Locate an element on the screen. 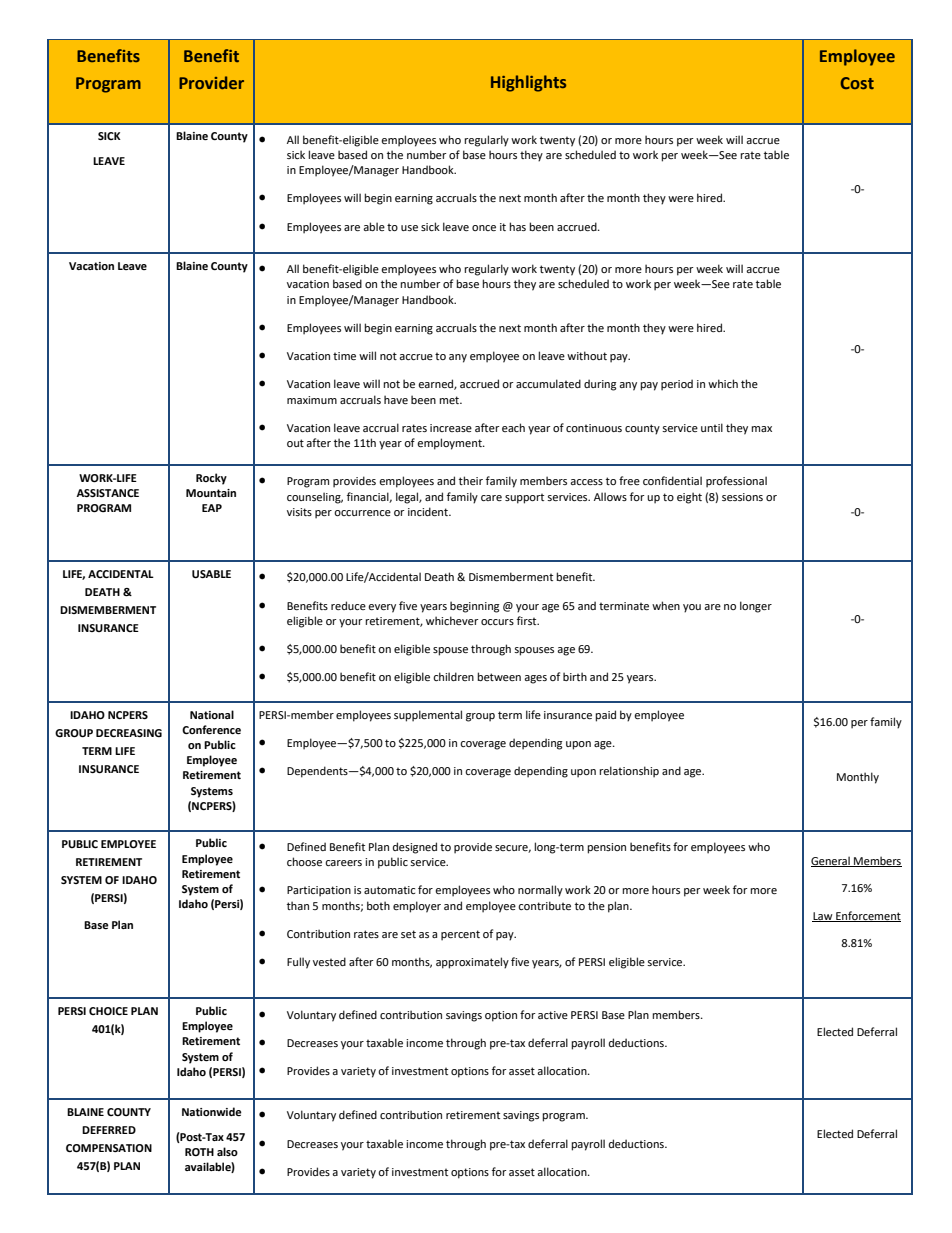 Image resolution: width=952 pixels, height=1233 pixels. Highlights is located at coordinates (528, 83).
